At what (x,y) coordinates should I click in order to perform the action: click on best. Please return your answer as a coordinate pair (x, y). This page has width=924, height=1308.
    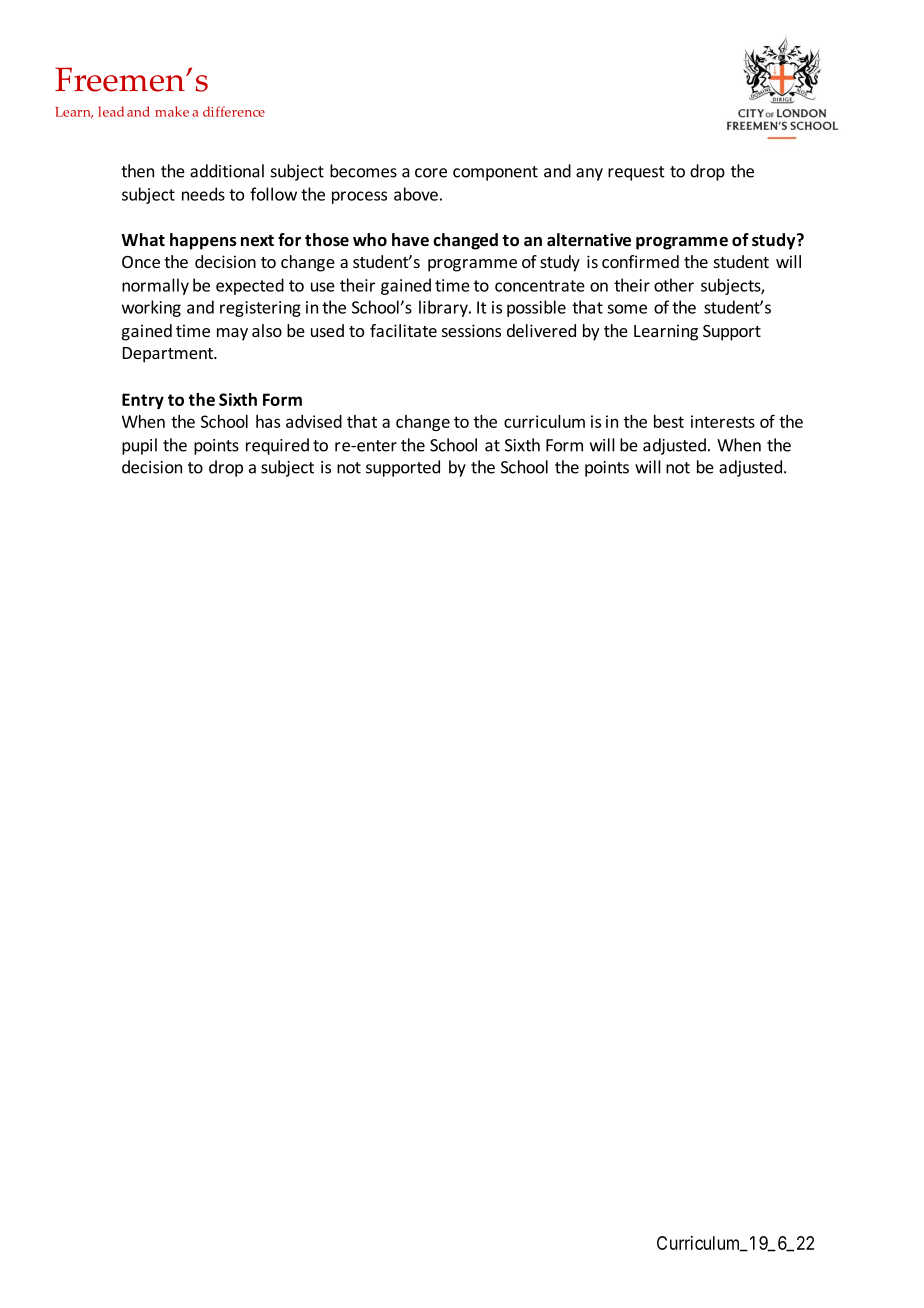
    Looking at the image, I should click on (669, 421).
